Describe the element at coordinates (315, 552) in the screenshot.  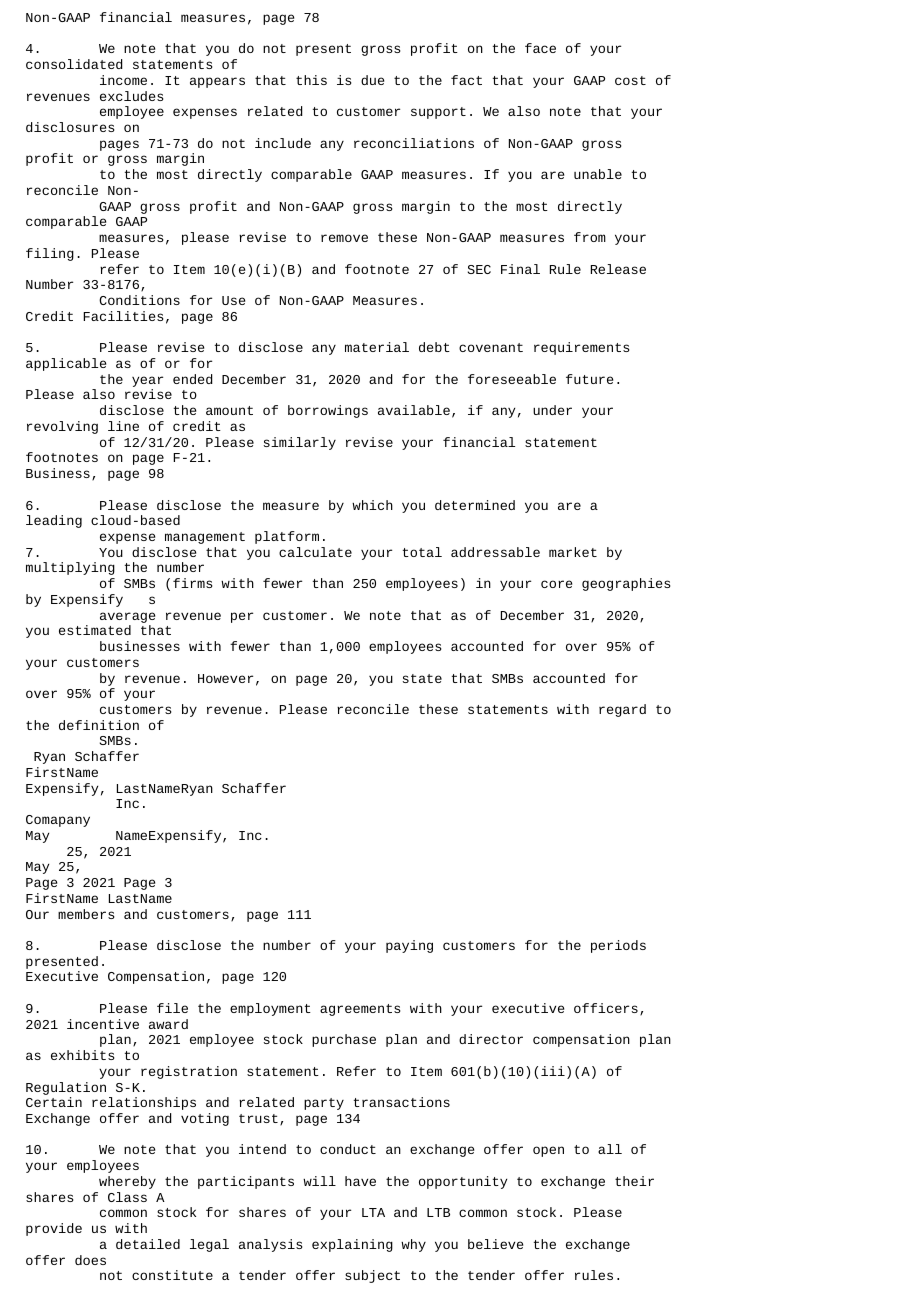
I see `calculate` at that location.
